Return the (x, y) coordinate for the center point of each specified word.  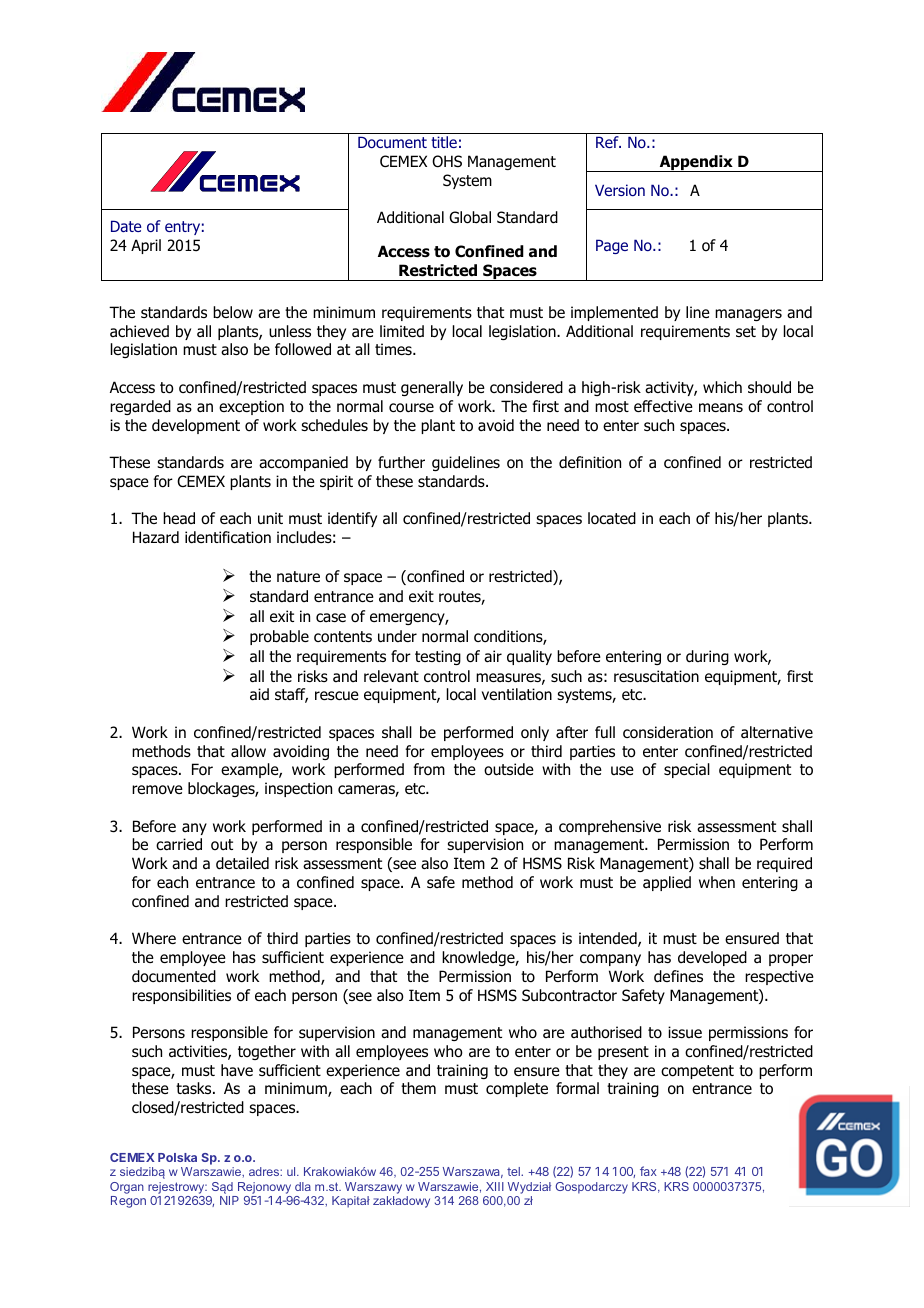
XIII (495, 1186)
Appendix (696, 163)
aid (259, 694)
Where (154, 938)
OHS (447, 161)
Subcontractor (569, 995)
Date (126, 226)
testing (438, 657)
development (196, 426)
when (717, 882)
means (721, 408)
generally (432, 388)
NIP (229, 1200)
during (707, 657)
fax (648, 1171)
